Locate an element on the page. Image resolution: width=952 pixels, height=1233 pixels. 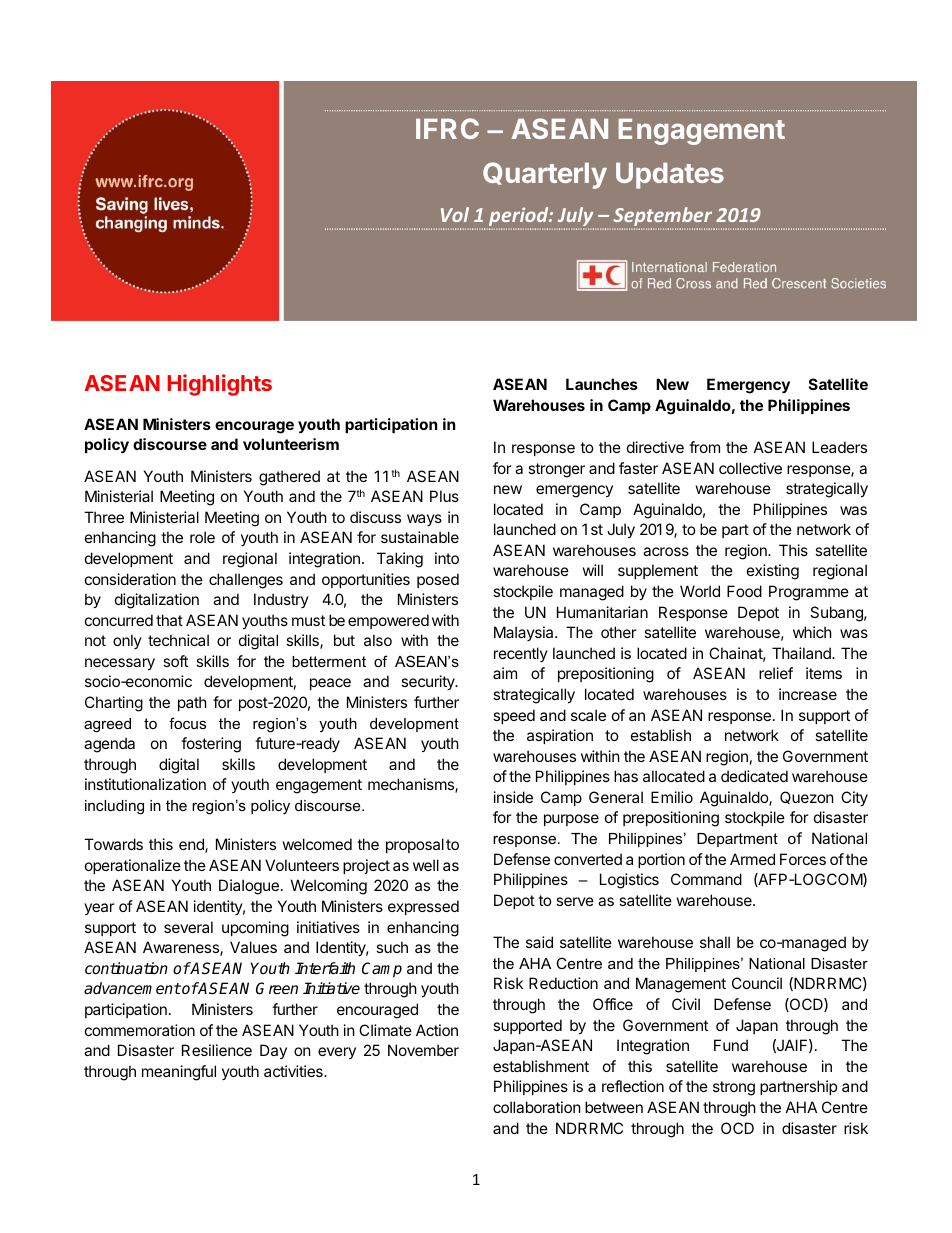
meaningful is located at coordinates (179, 1073).
